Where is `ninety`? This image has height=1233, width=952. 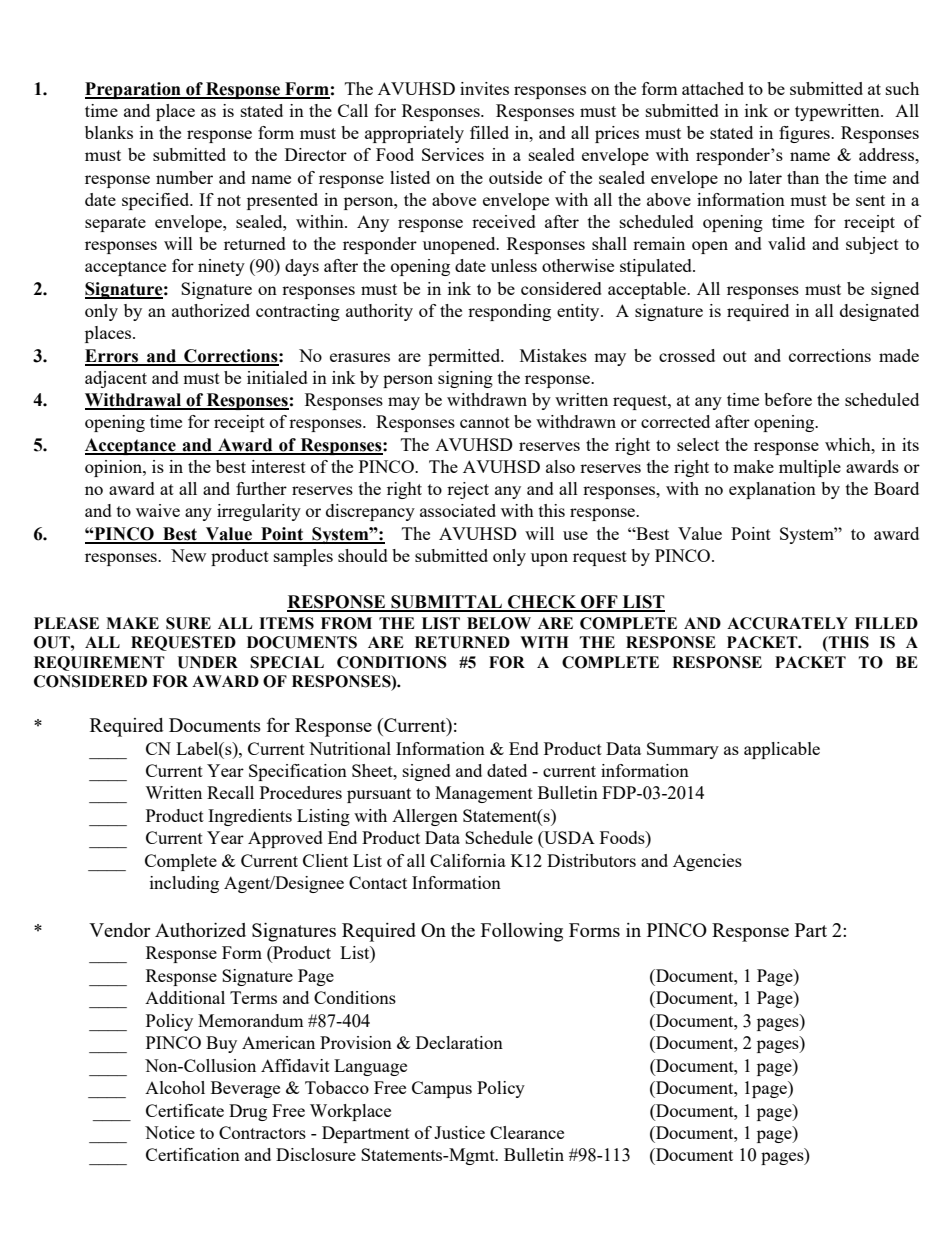
ninety is located at coordinates (221, 267).
